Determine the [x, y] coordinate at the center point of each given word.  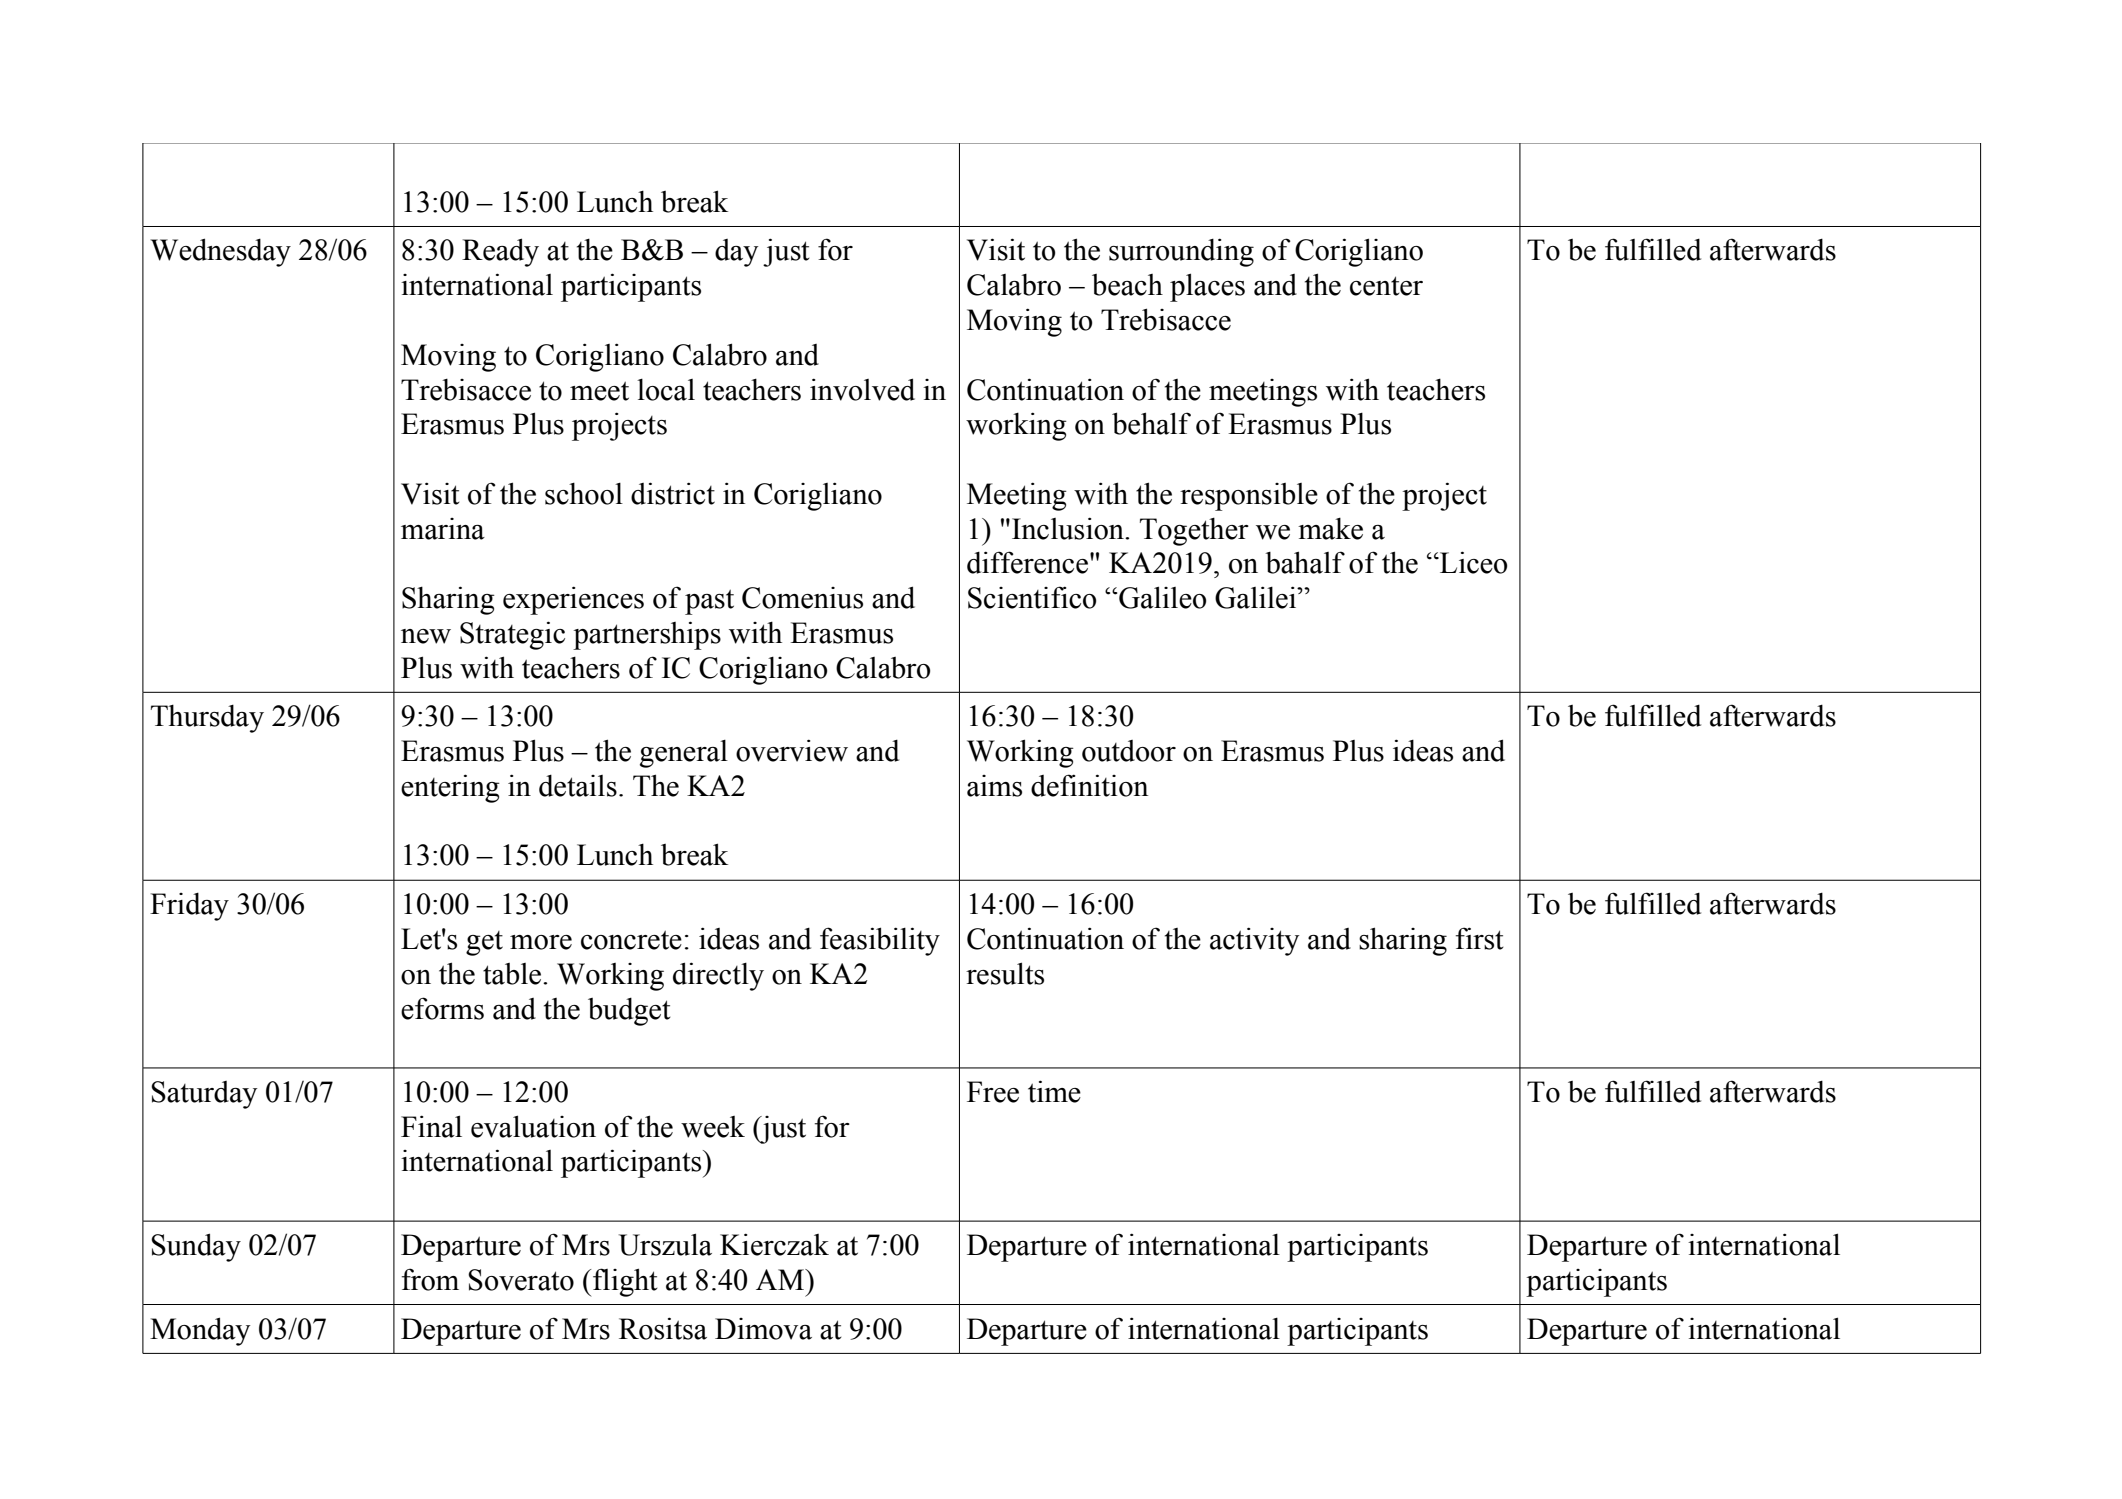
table [513, 974]
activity [1254, 941]
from [430, 1279]
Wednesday [220, 252]
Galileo [1162, 597]
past [709, 602]
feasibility [880, 941]
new [426, 636]
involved [862, 389]
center [1386, 286]
